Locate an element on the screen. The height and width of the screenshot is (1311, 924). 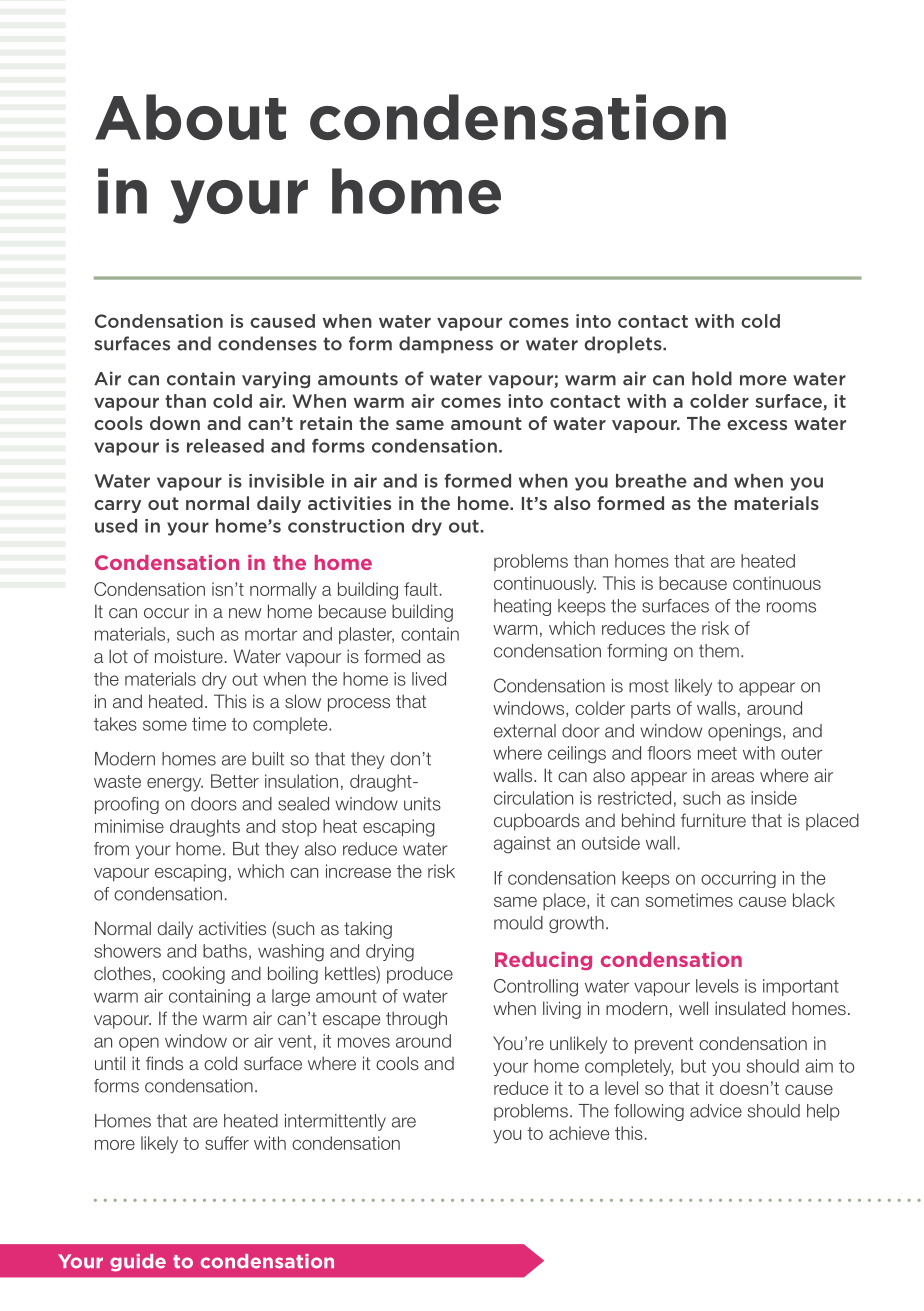
achieve is located at coordinates (579, 1133).
